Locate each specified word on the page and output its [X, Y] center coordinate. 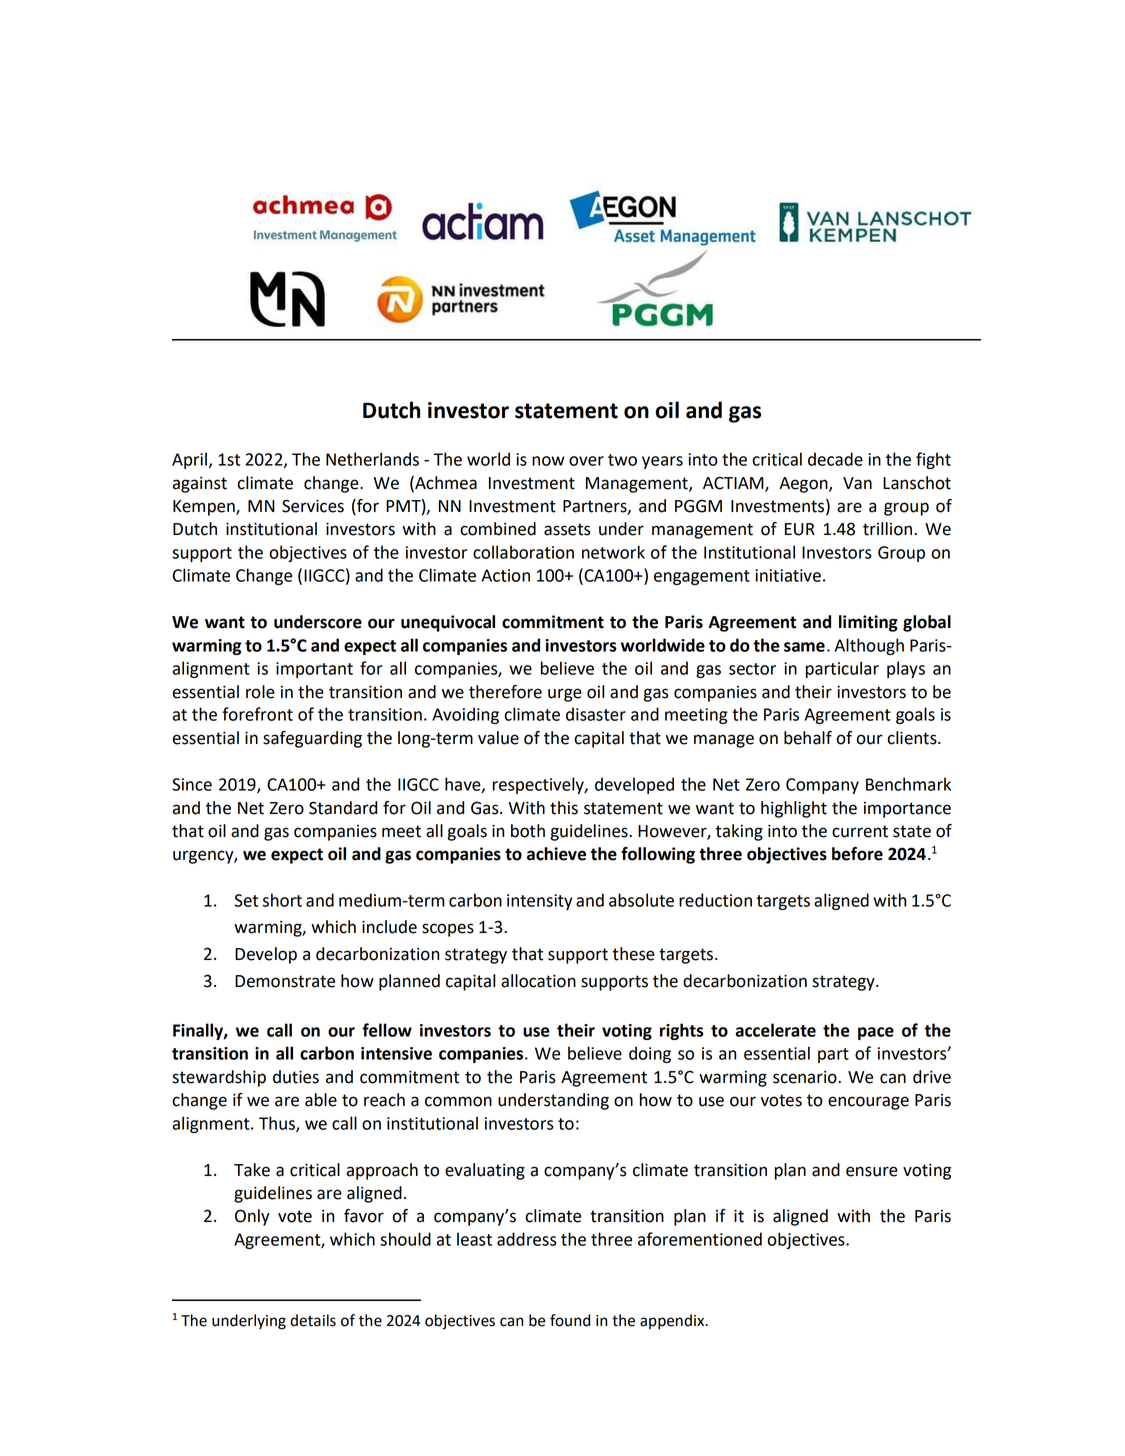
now [548, 461]
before [857, 854]
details [313, 1320]
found [570, 1320]
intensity [539, 902]
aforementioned [700, 1239]
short [282, 900]
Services [313, 506]
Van [857, 483]
